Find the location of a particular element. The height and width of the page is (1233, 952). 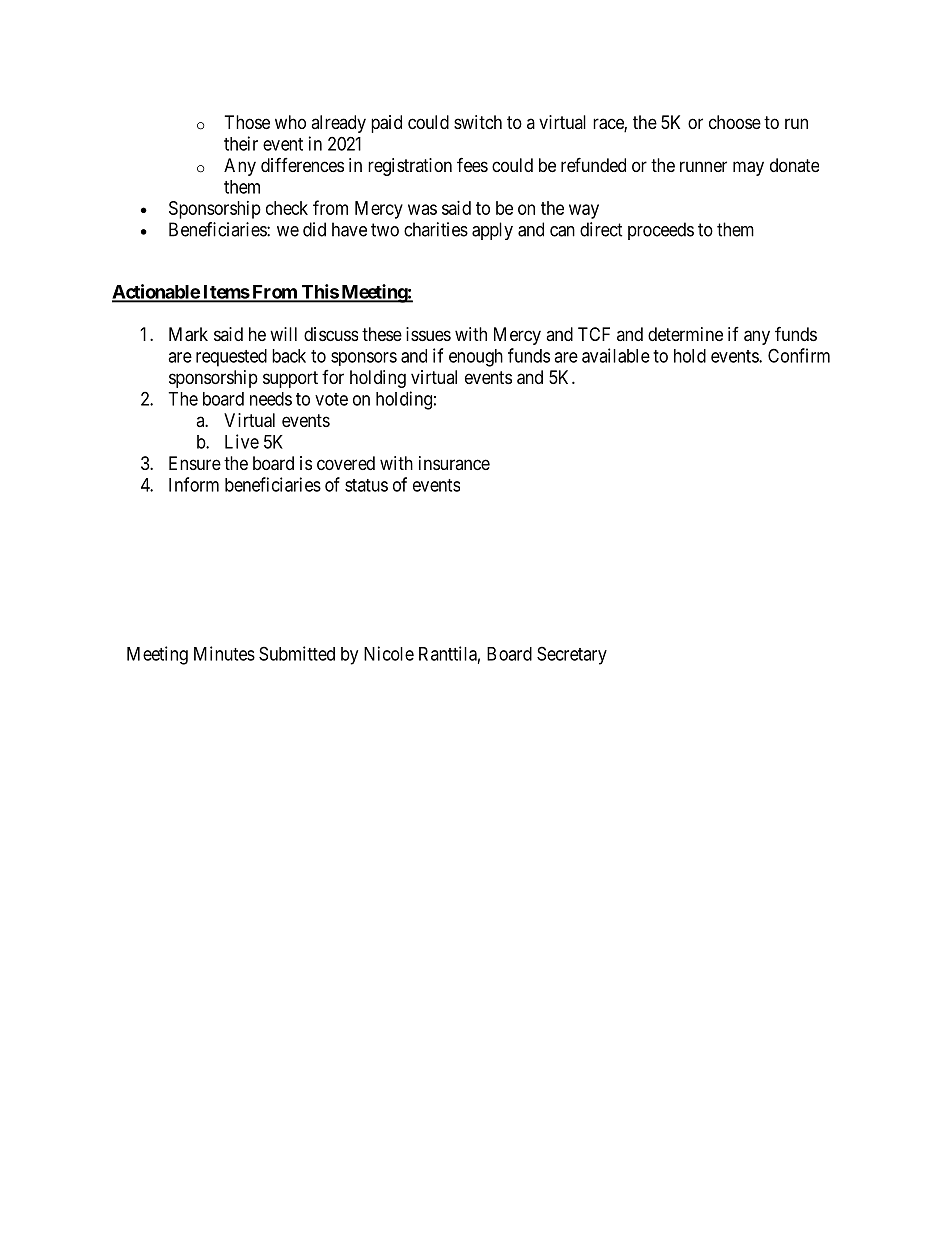

needs is located at coordinates (271, 399).
